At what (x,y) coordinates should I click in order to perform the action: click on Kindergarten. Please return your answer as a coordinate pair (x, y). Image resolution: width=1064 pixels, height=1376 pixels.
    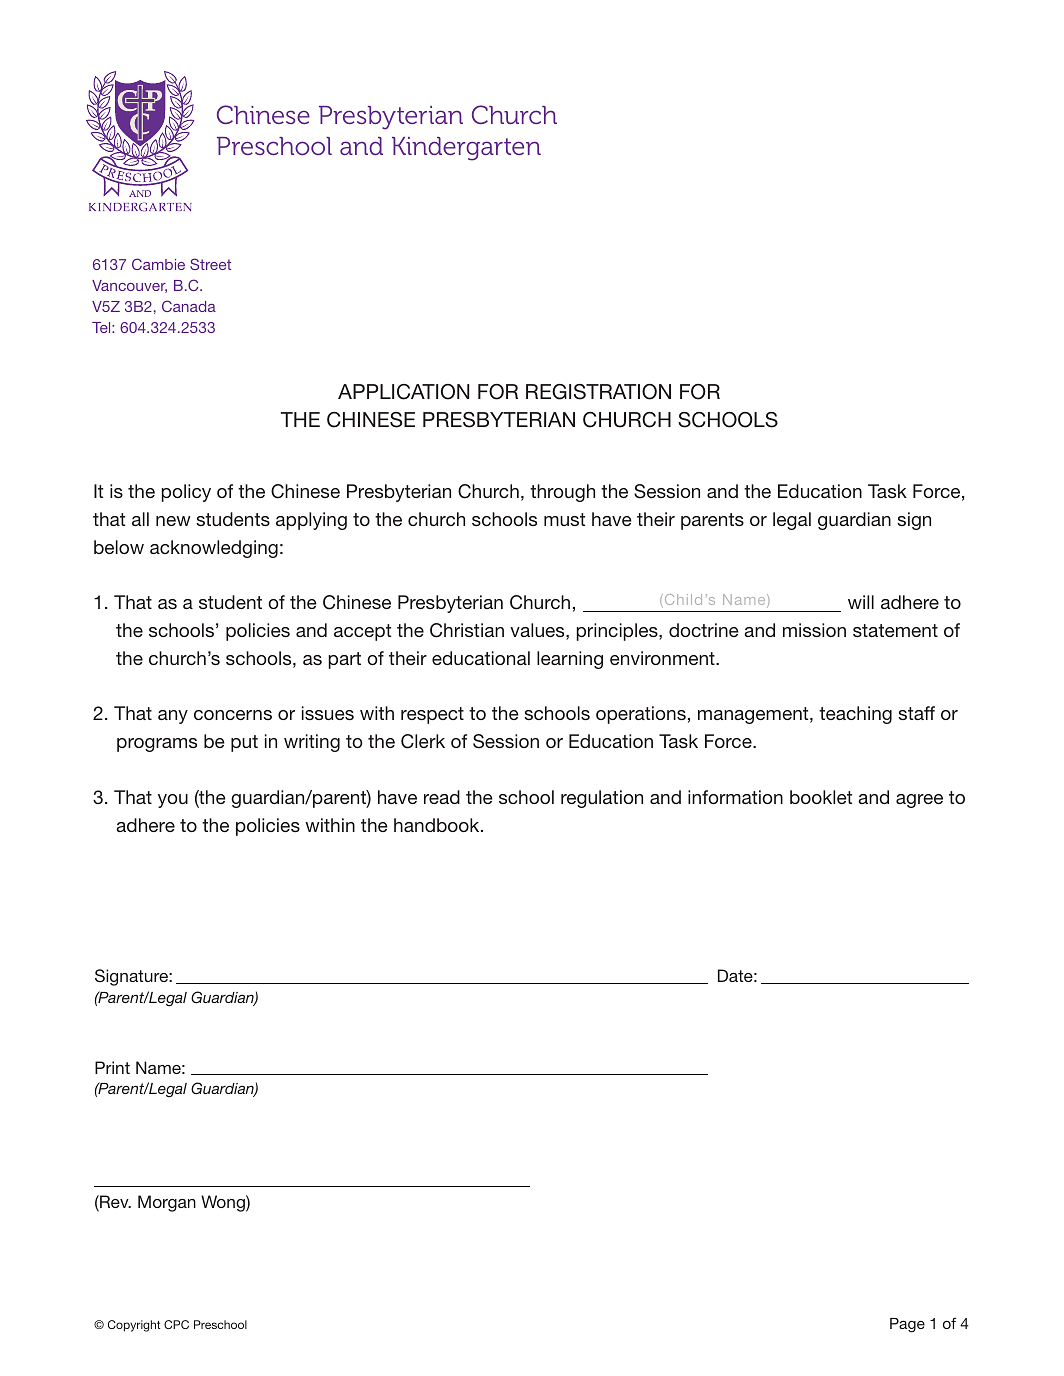
    Looking at the image, I should click on (466, 149).
